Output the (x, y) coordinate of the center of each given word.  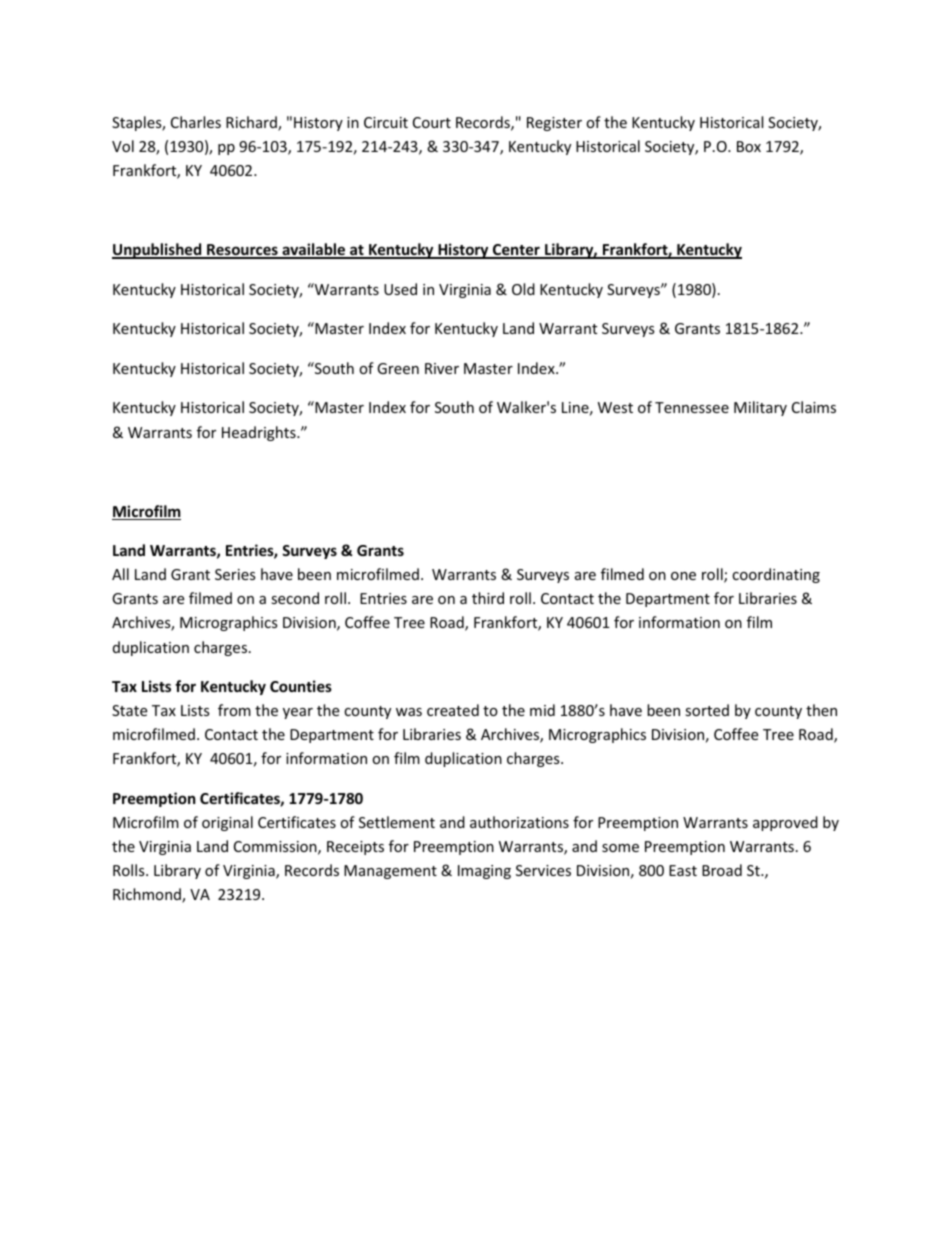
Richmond (148, 895)
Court (432, 122)
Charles (196, 122)
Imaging (484, 872)
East (683, 870)
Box (749, 146)
